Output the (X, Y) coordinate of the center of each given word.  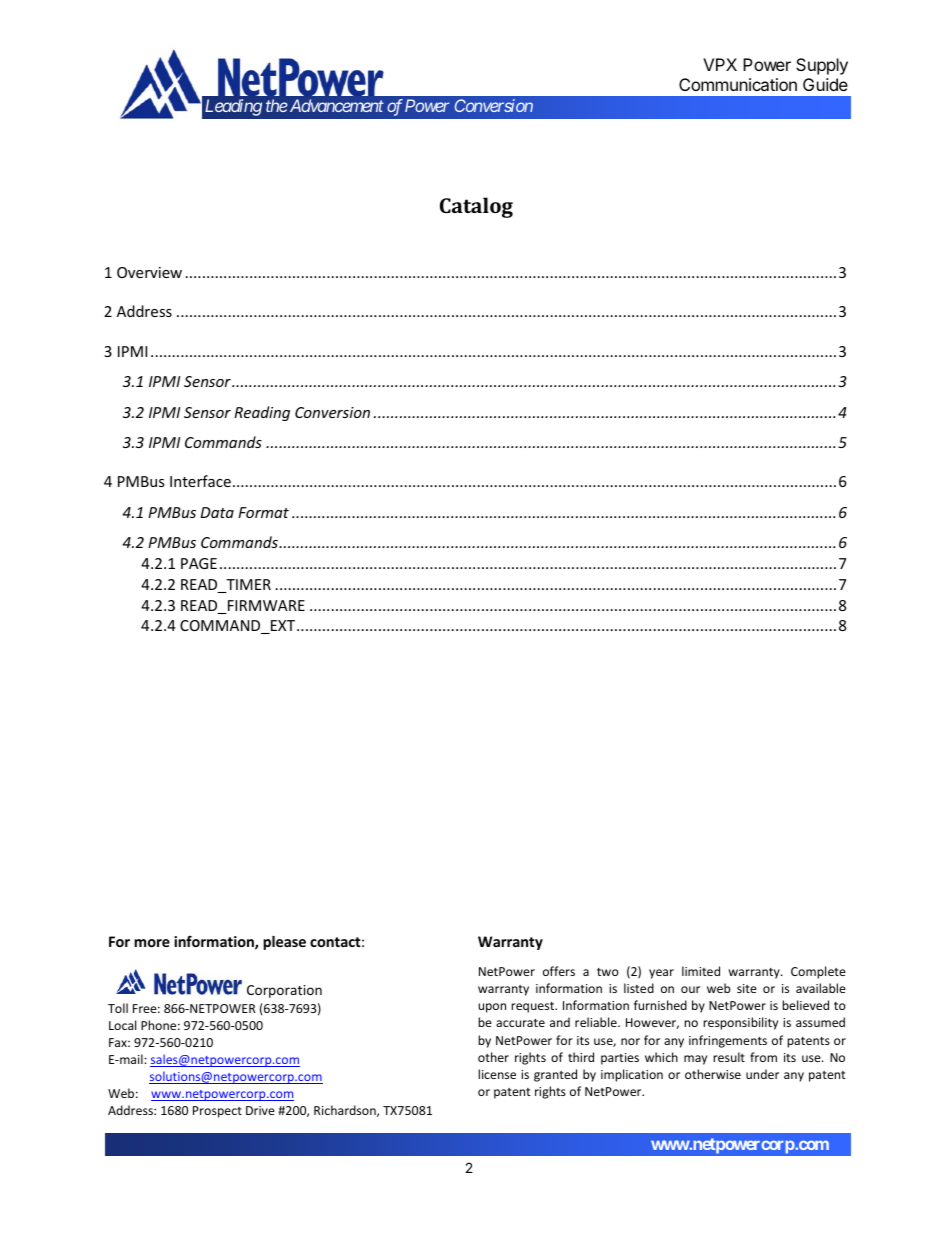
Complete (818, 972)
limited (701, 971)
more (152, 943)
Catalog (476, 207)
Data (217, 512)
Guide (825, 84)
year (661, 974)
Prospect (217, 1112)
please (284, 943)
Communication (738, 84)
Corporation (284, 991)
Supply (822, 66)
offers (559, 971)
